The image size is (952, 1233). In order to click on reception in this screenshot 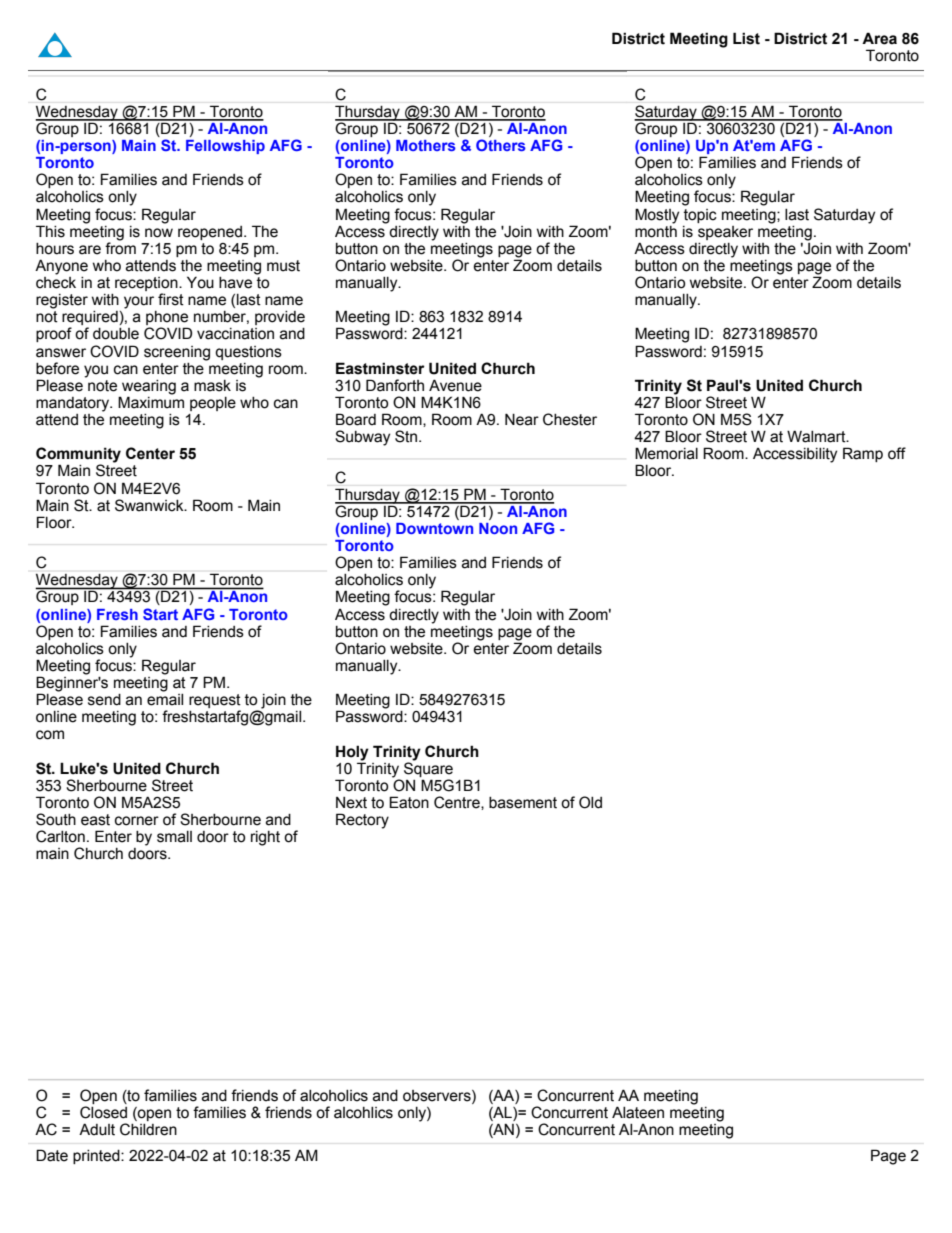, I will do `click(147, 285)`.
